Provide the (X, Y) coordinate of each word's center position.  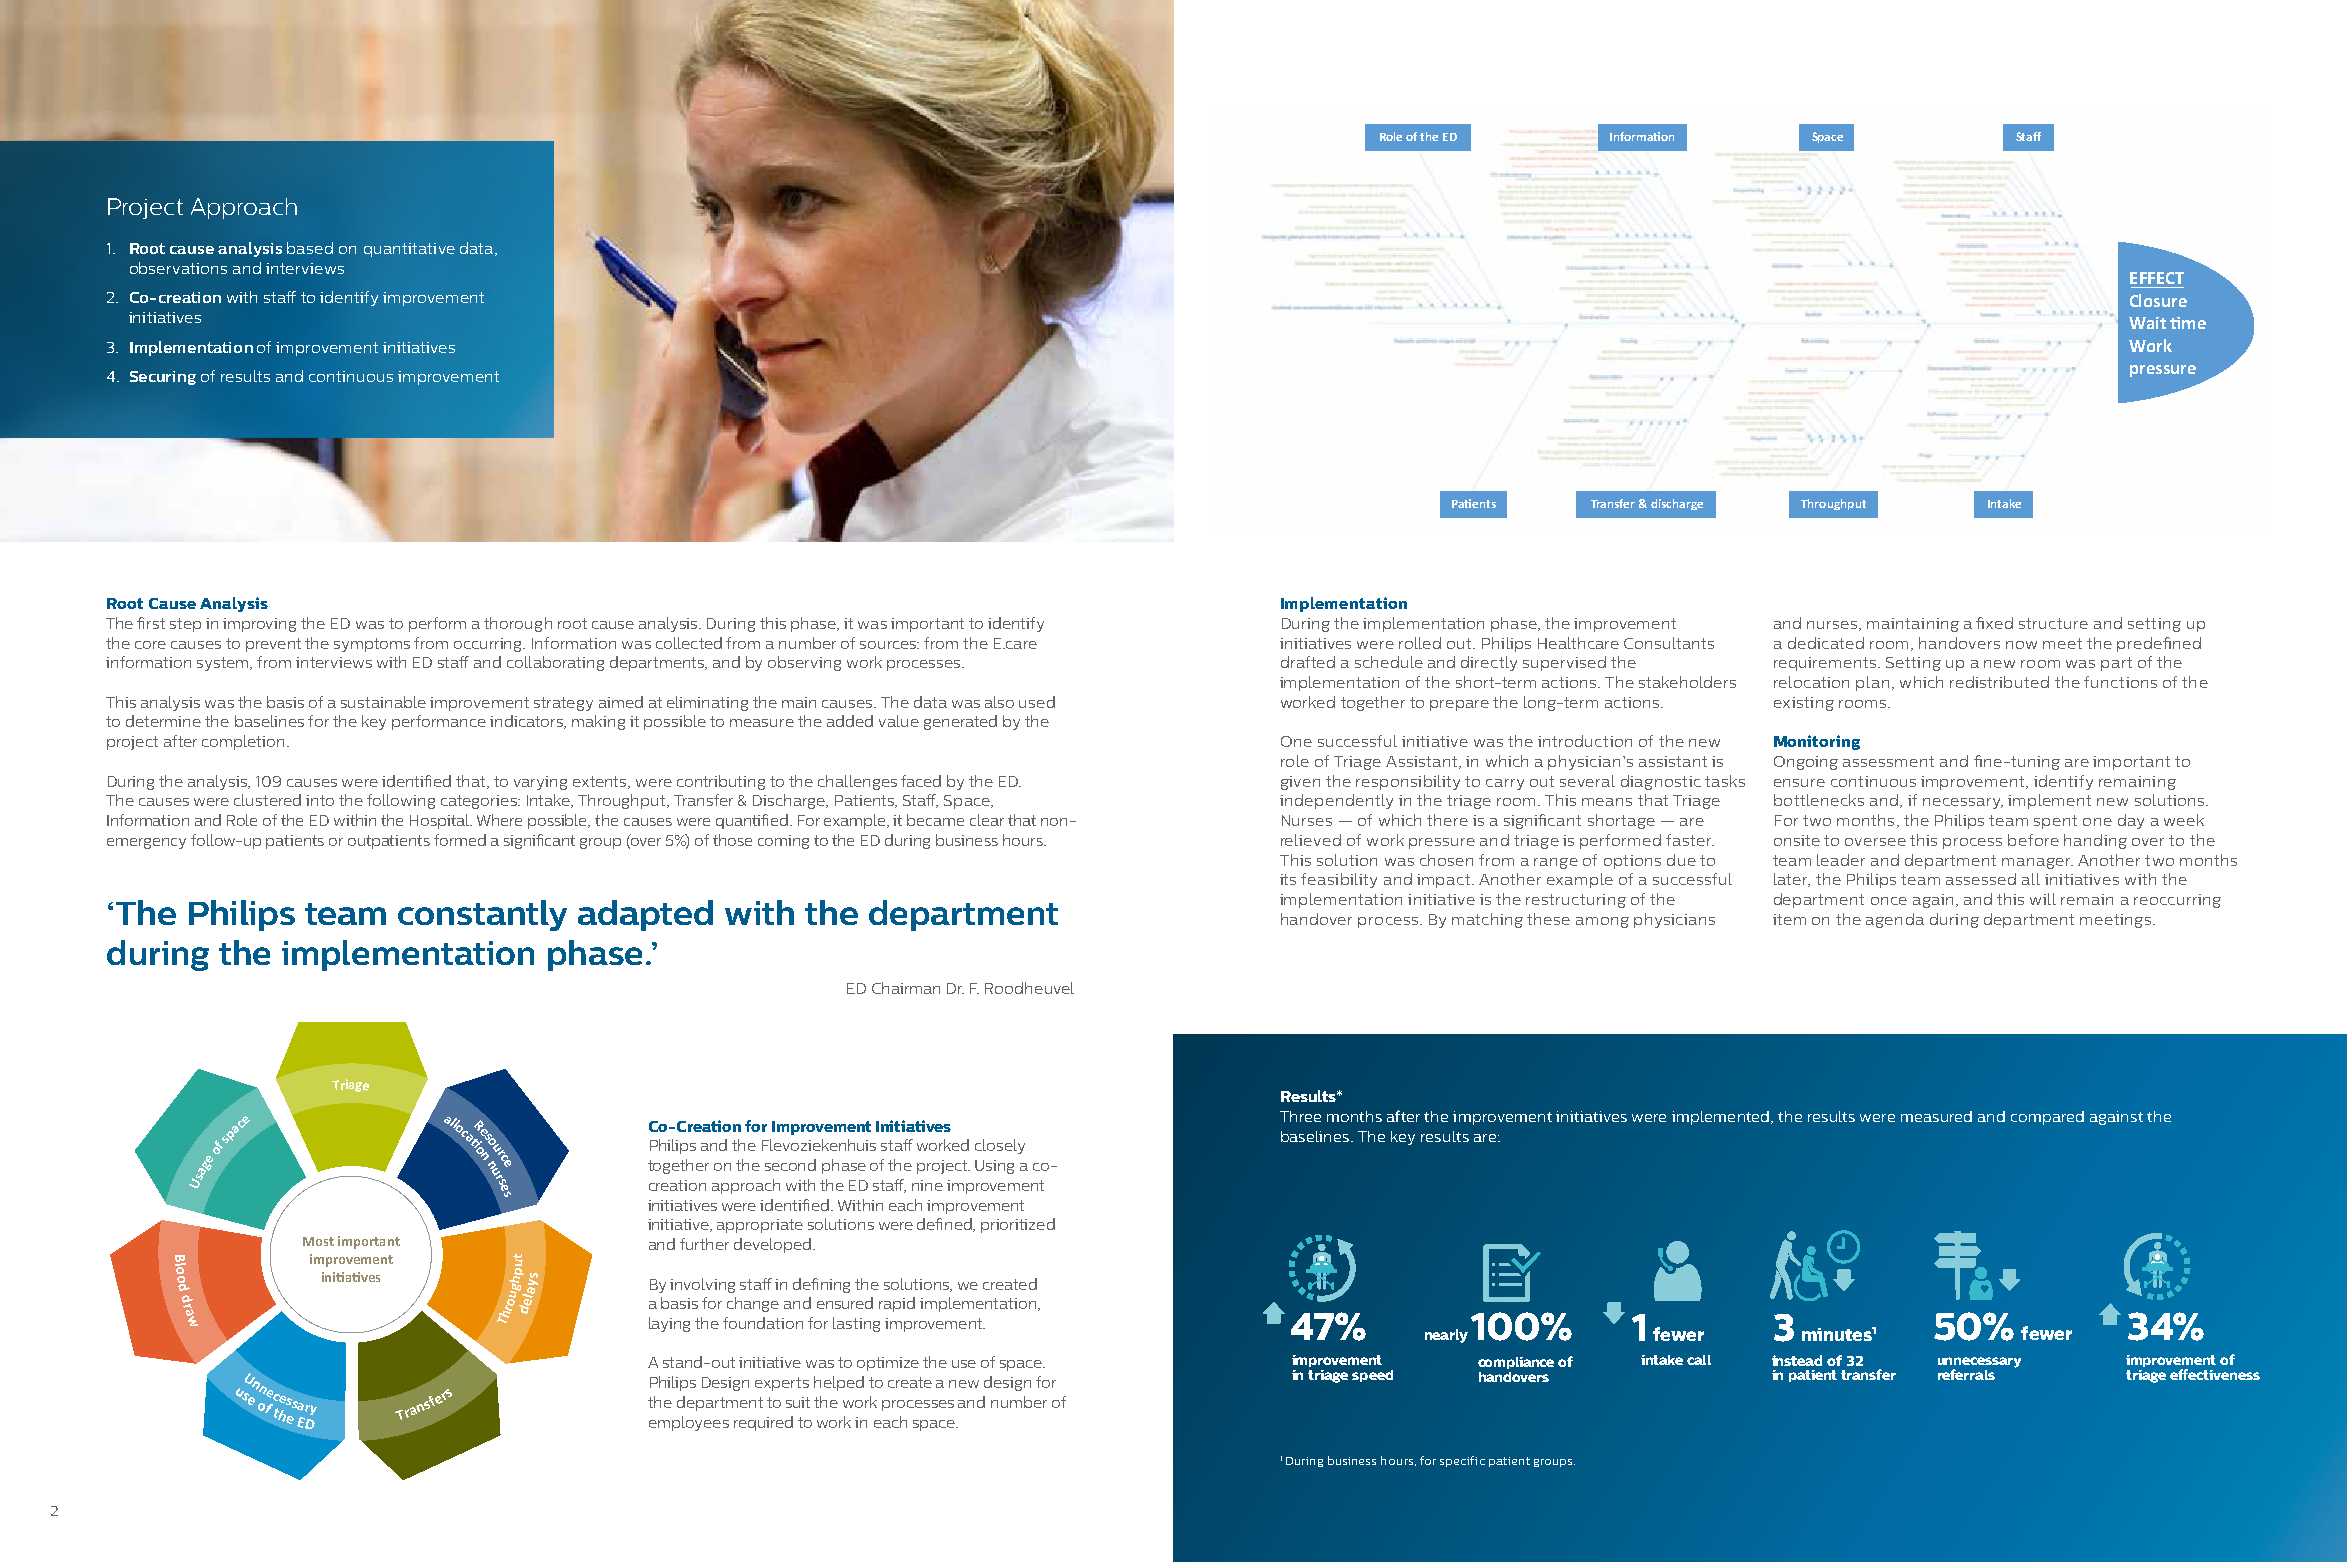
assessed (1981, 879)
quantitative (409, 250)
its (1288, 879)
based (310, 248)
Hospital (440, 821)
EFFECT (2157, 278)
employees (689, 1423)
